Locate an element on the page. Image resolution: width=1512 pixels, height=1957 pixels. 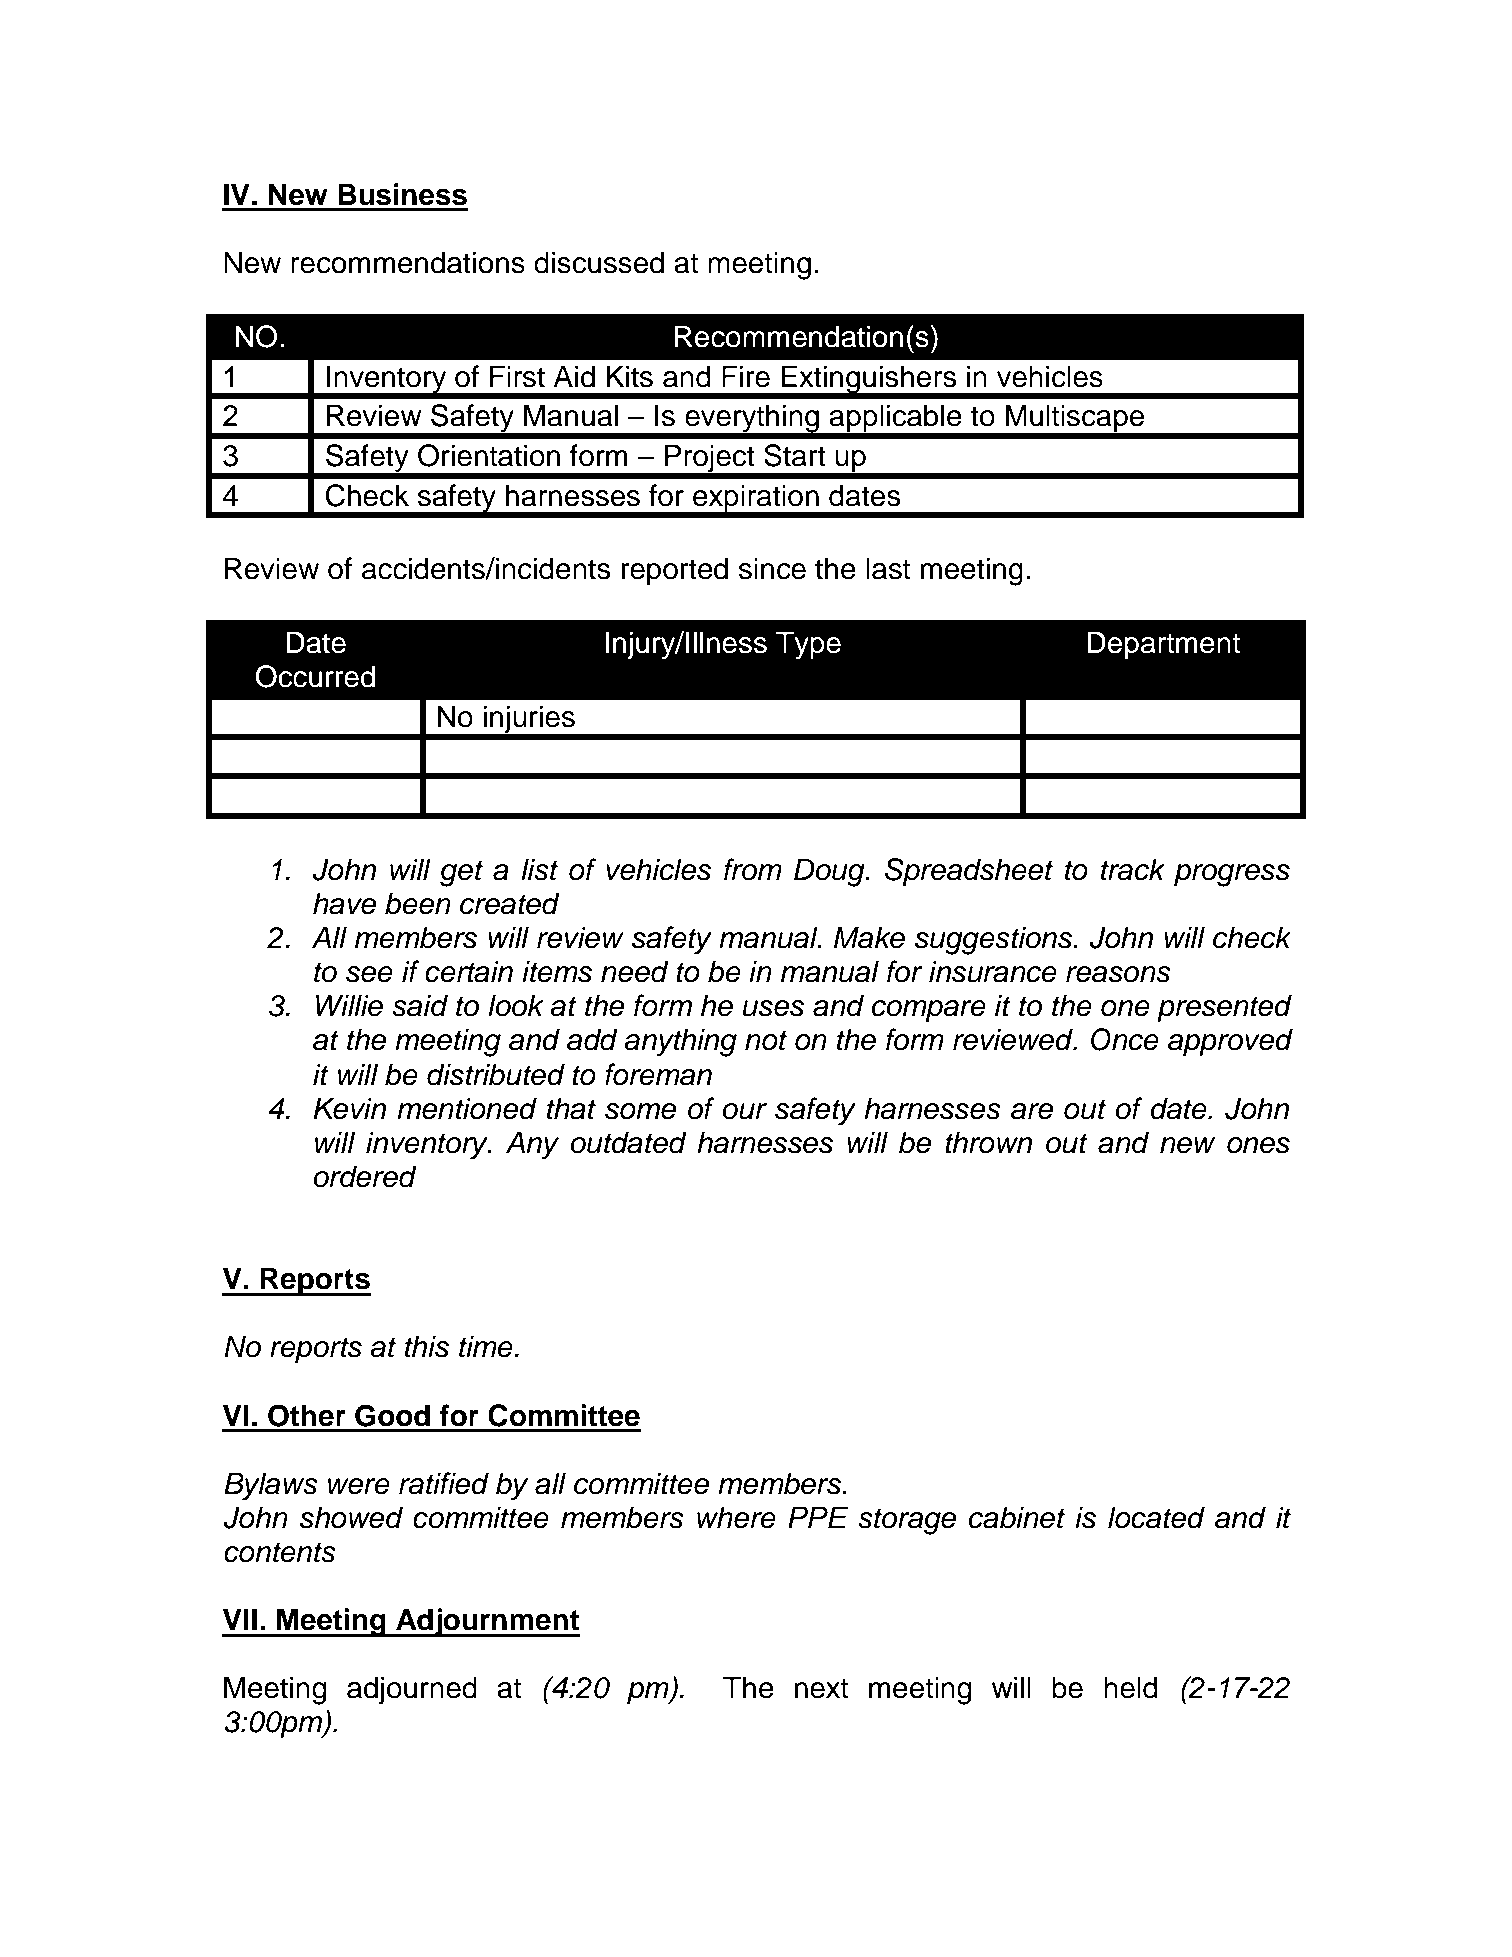
see is located at coordinates (369, 974).
